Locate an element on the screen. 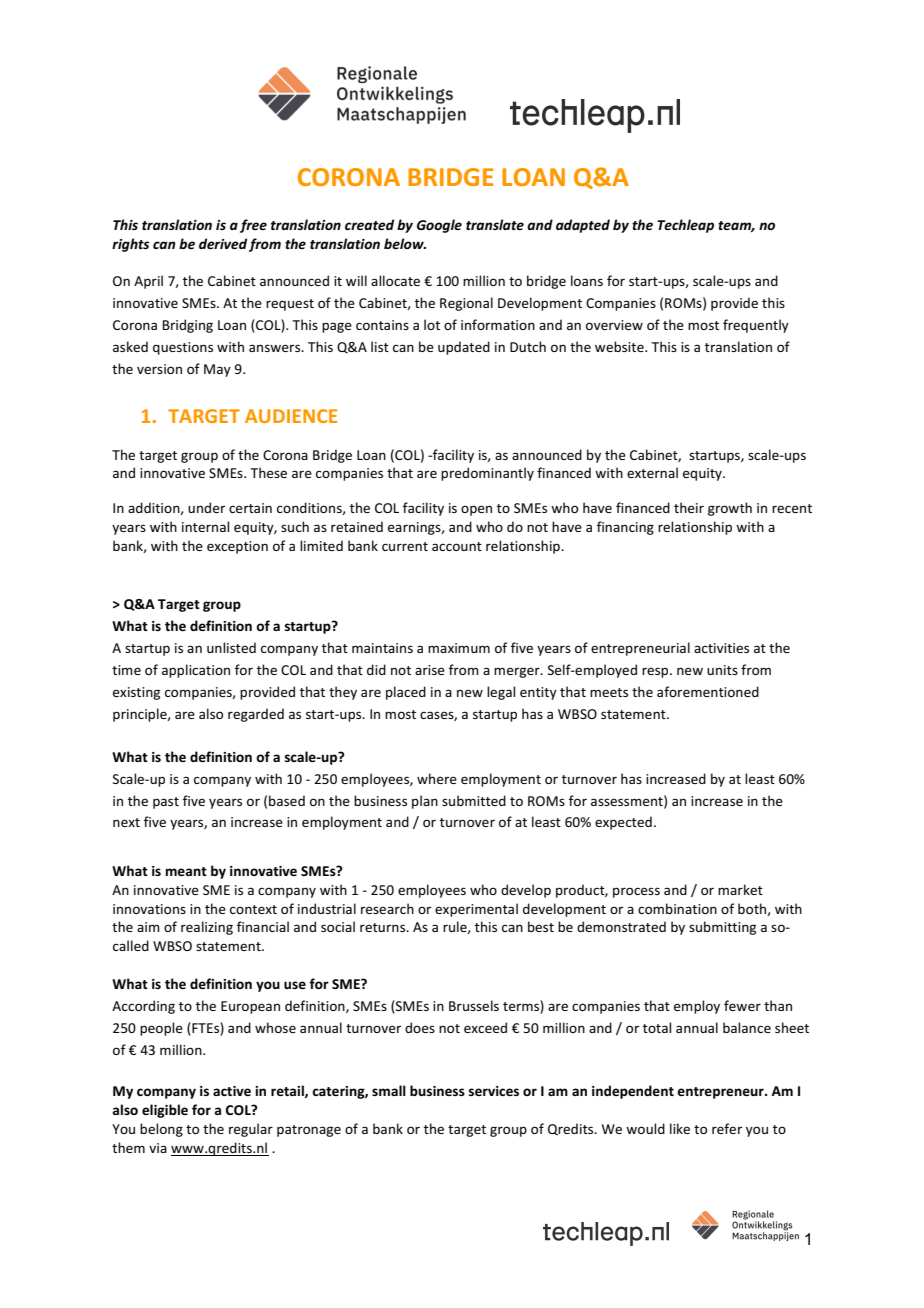  services is located at coordinates (494, 1091).
